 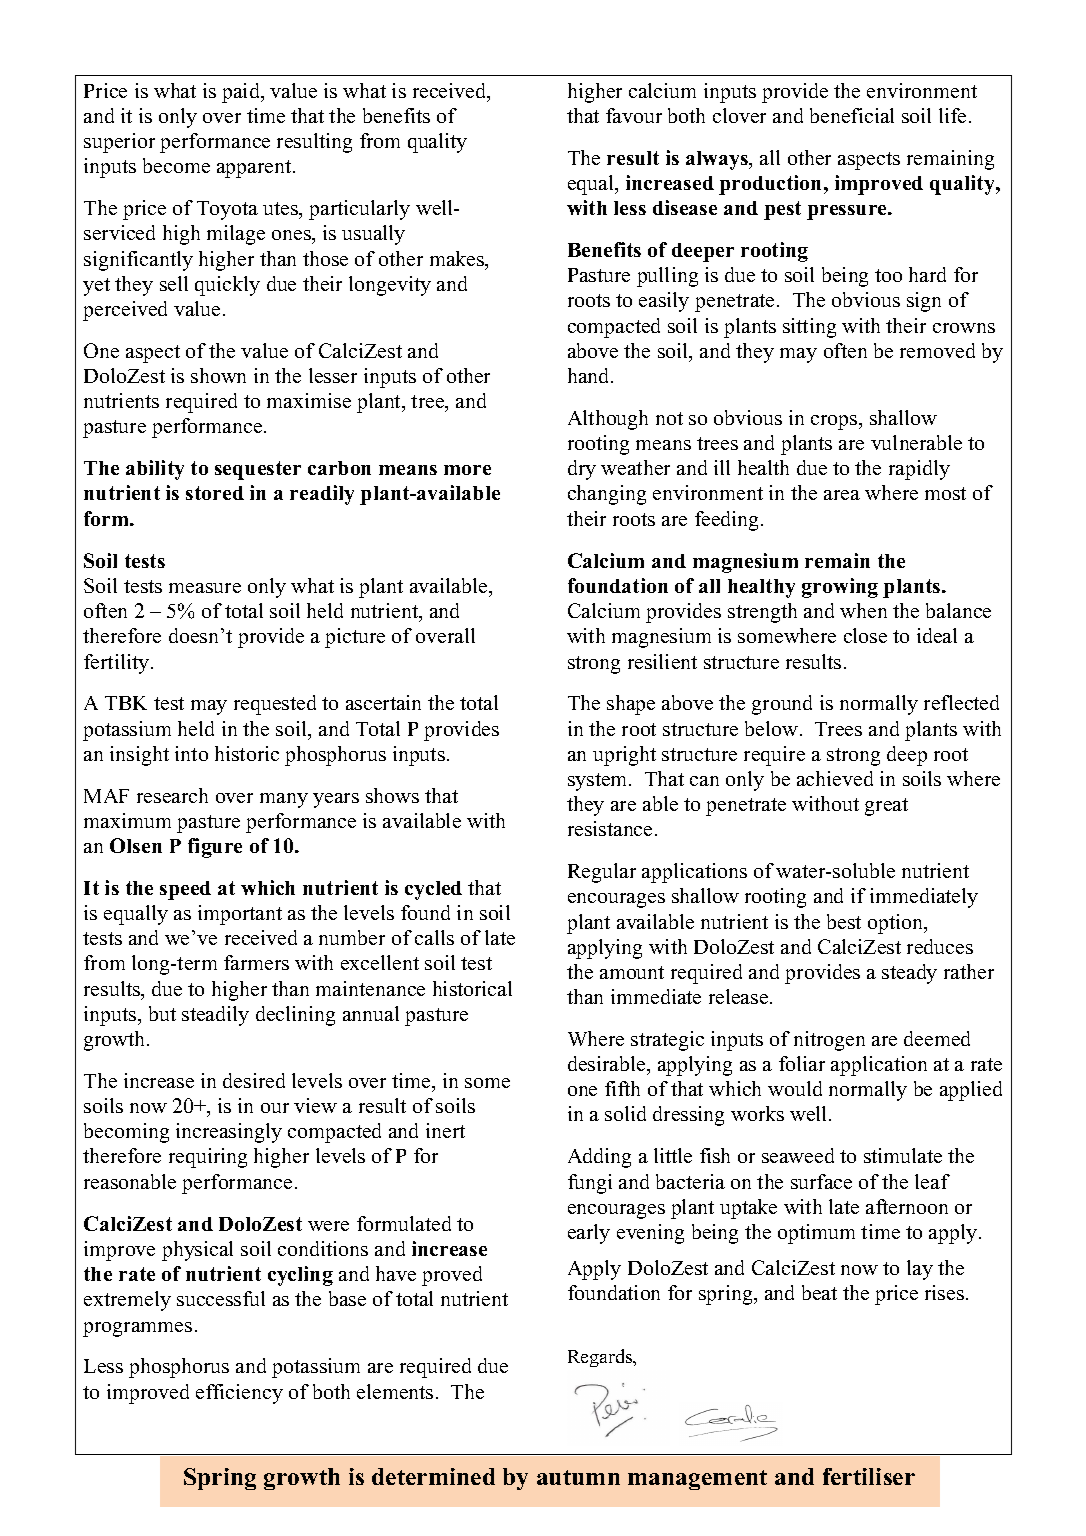 I want to click on beneficial, so click(x=852, y=115).
